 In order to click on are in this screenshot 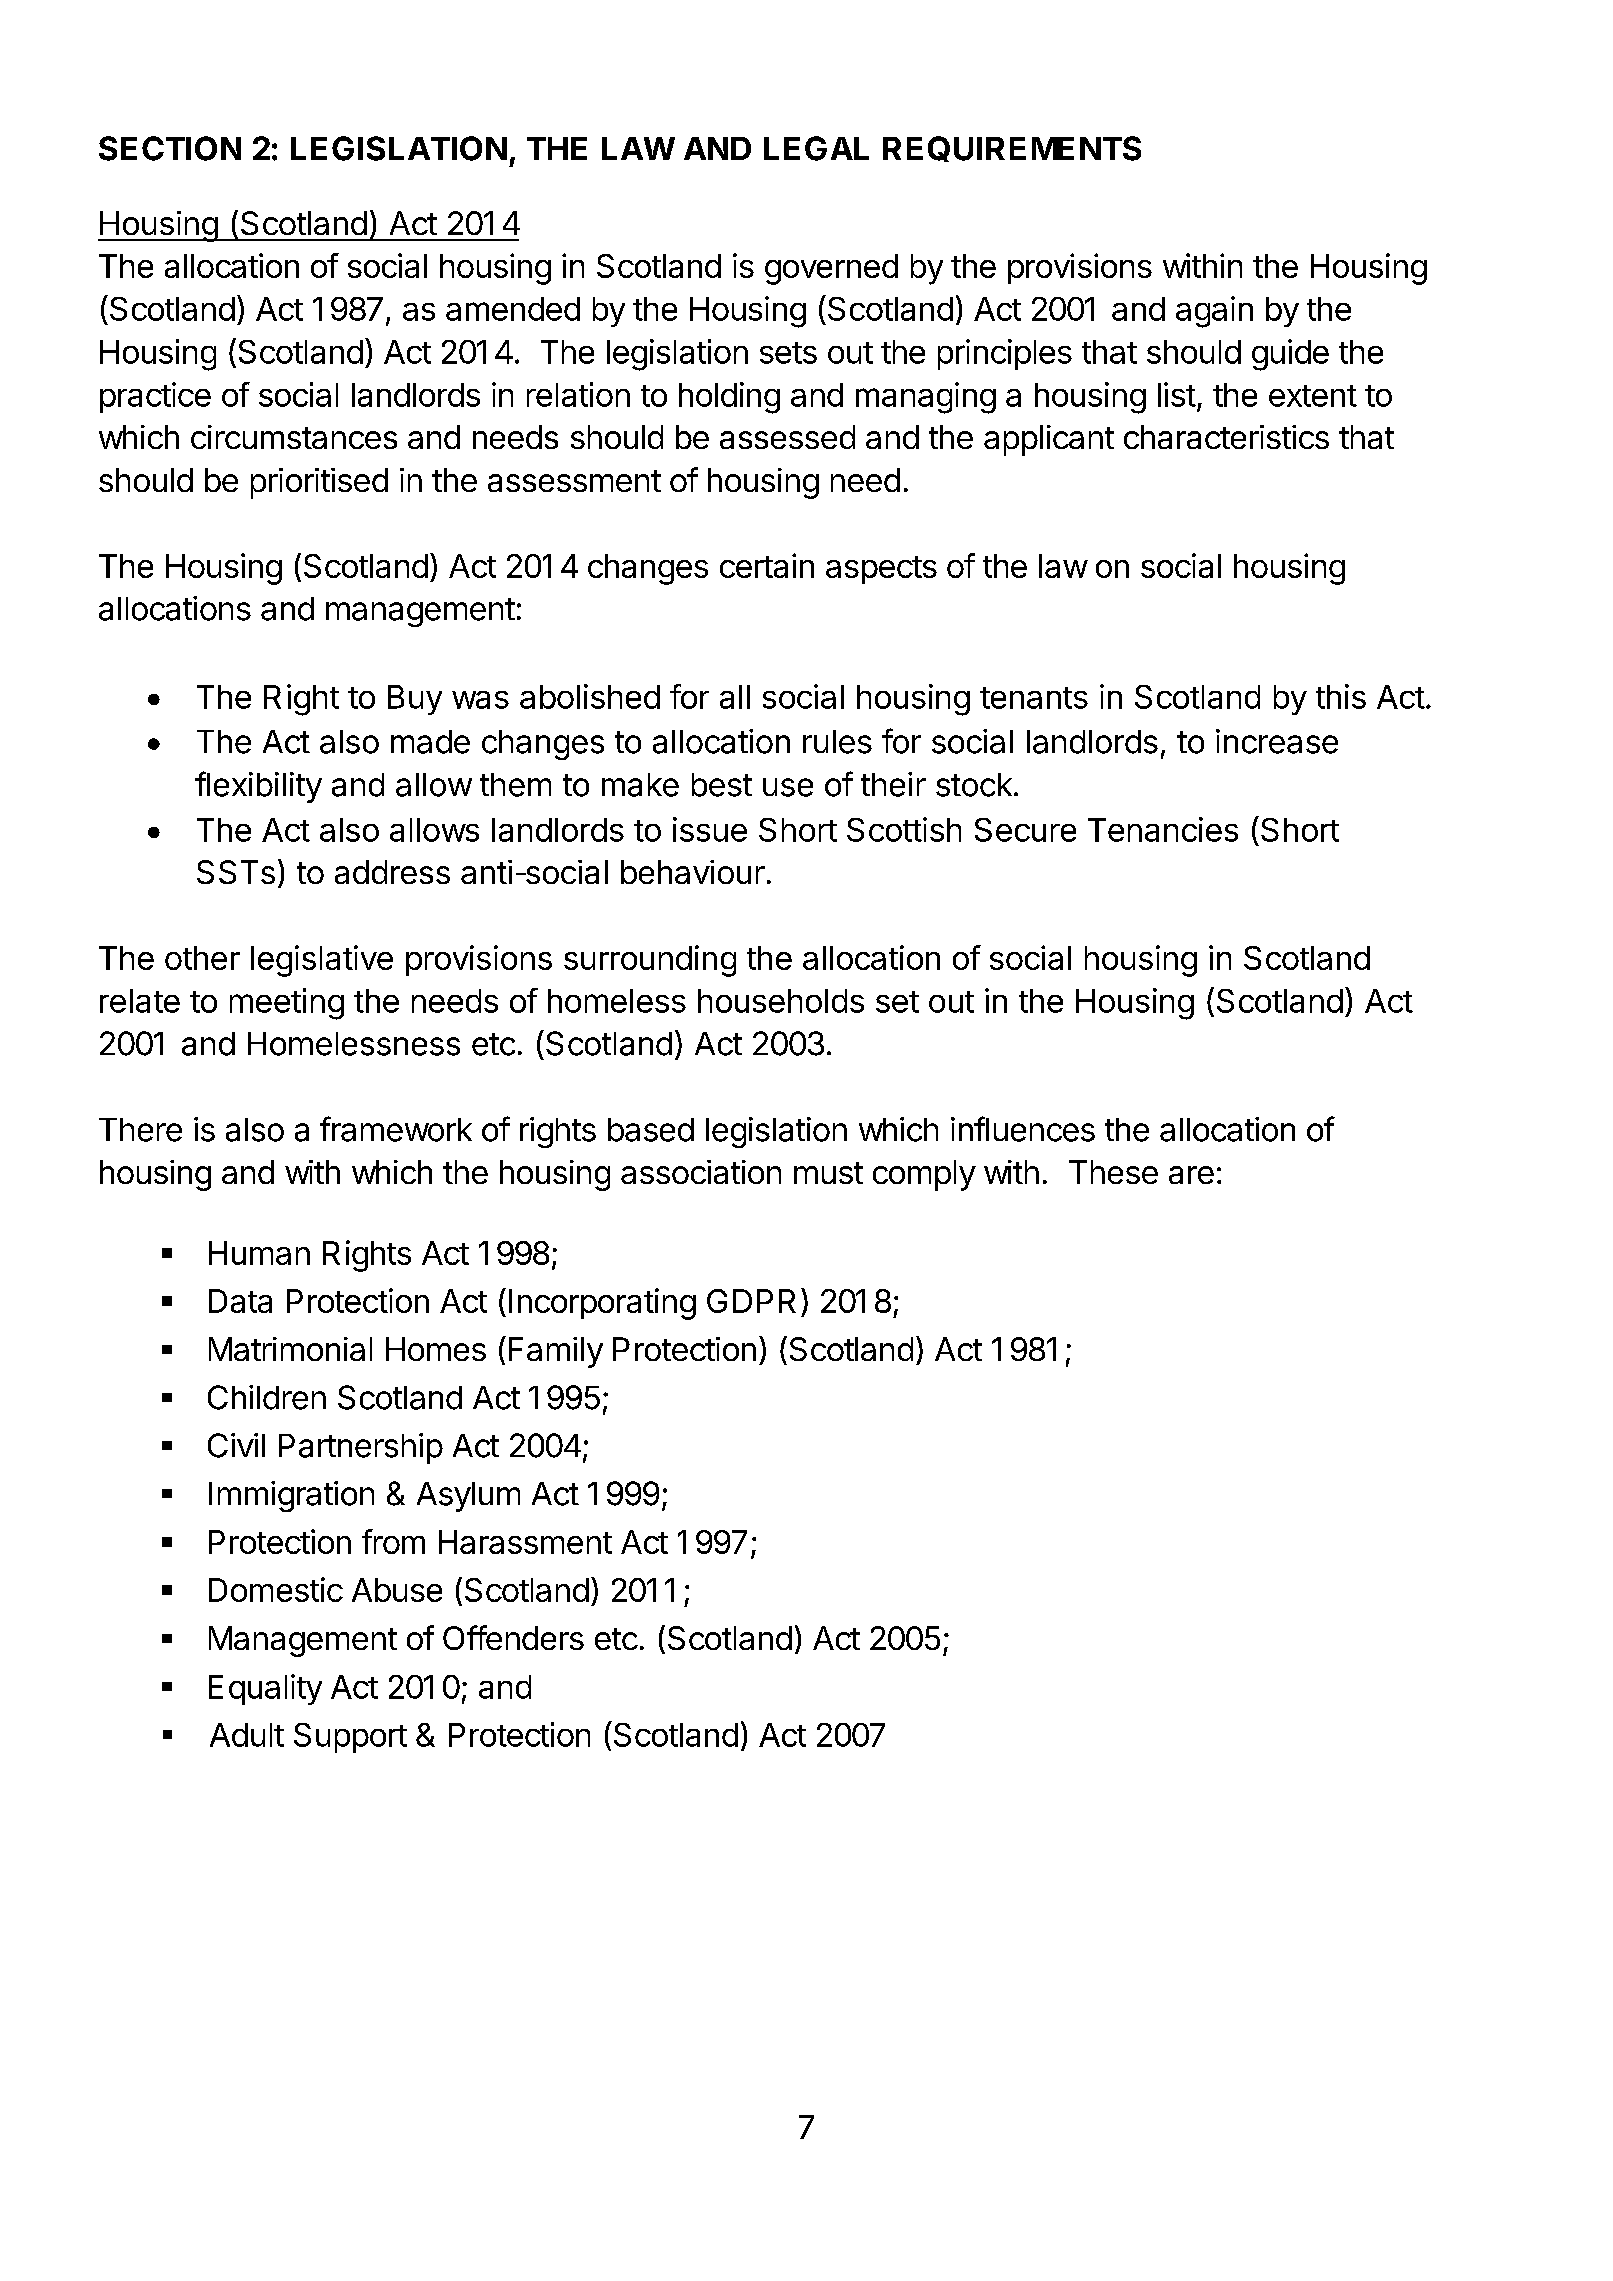, I will do `click(1191, 1175)`.
